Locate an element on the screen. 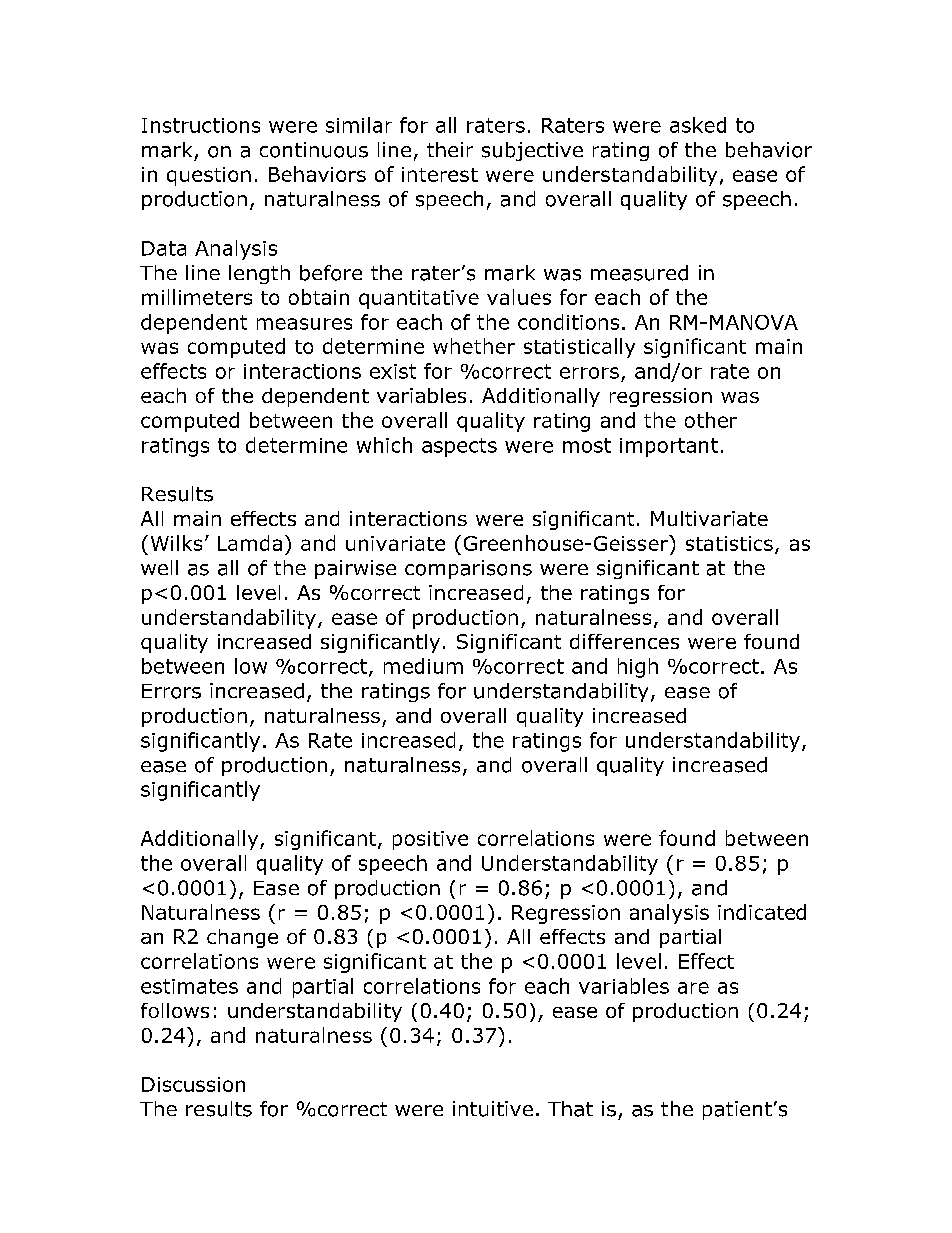 This screenshot has height=1233, width=952. asked is located at coordinates (698, 125).
